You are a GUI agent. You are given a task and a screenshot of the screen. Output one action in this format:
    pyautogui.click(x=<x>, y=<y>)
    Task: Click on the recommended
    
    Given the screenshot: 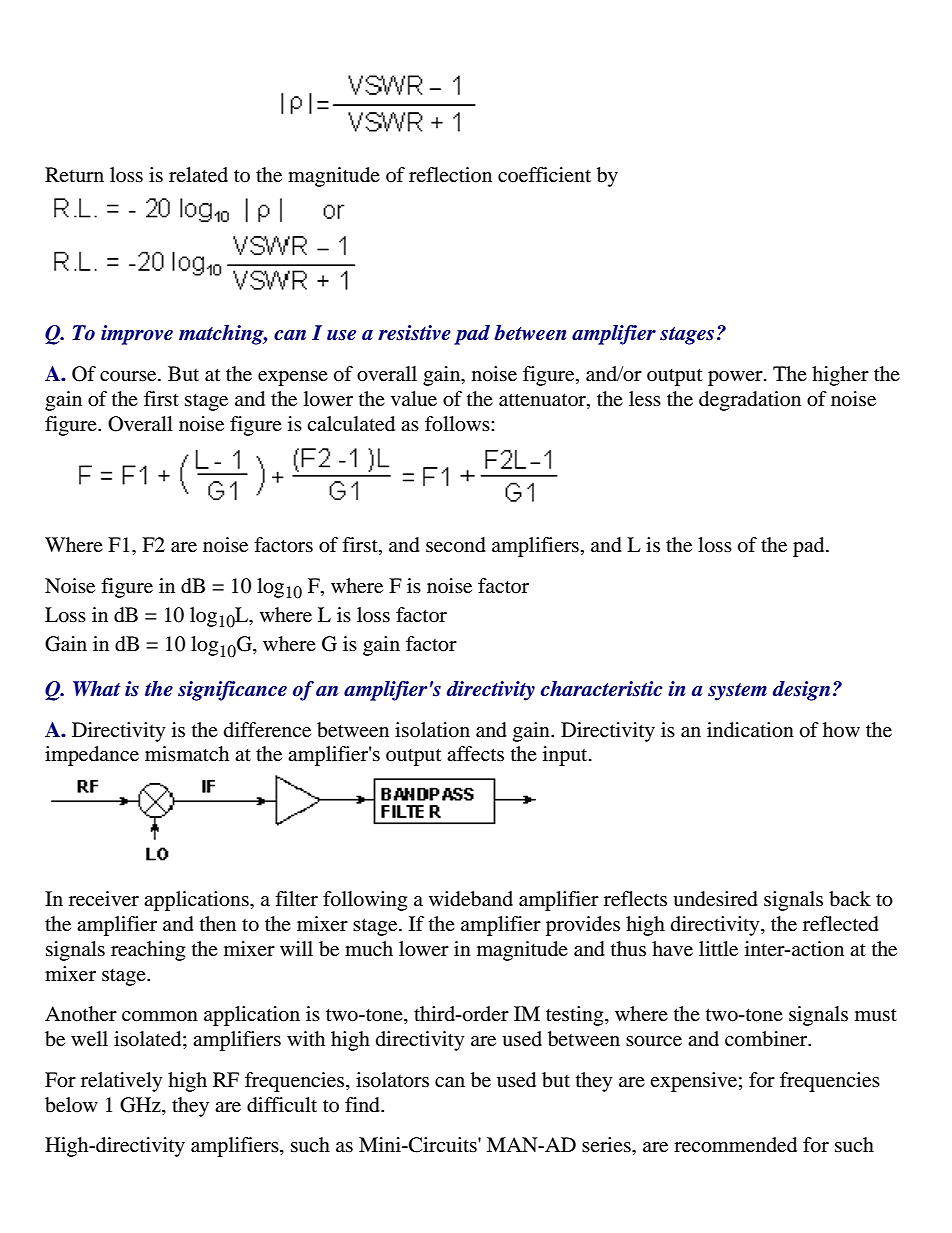 What is the action you would take?
    pyautogui.click(x=735, y=1145)
